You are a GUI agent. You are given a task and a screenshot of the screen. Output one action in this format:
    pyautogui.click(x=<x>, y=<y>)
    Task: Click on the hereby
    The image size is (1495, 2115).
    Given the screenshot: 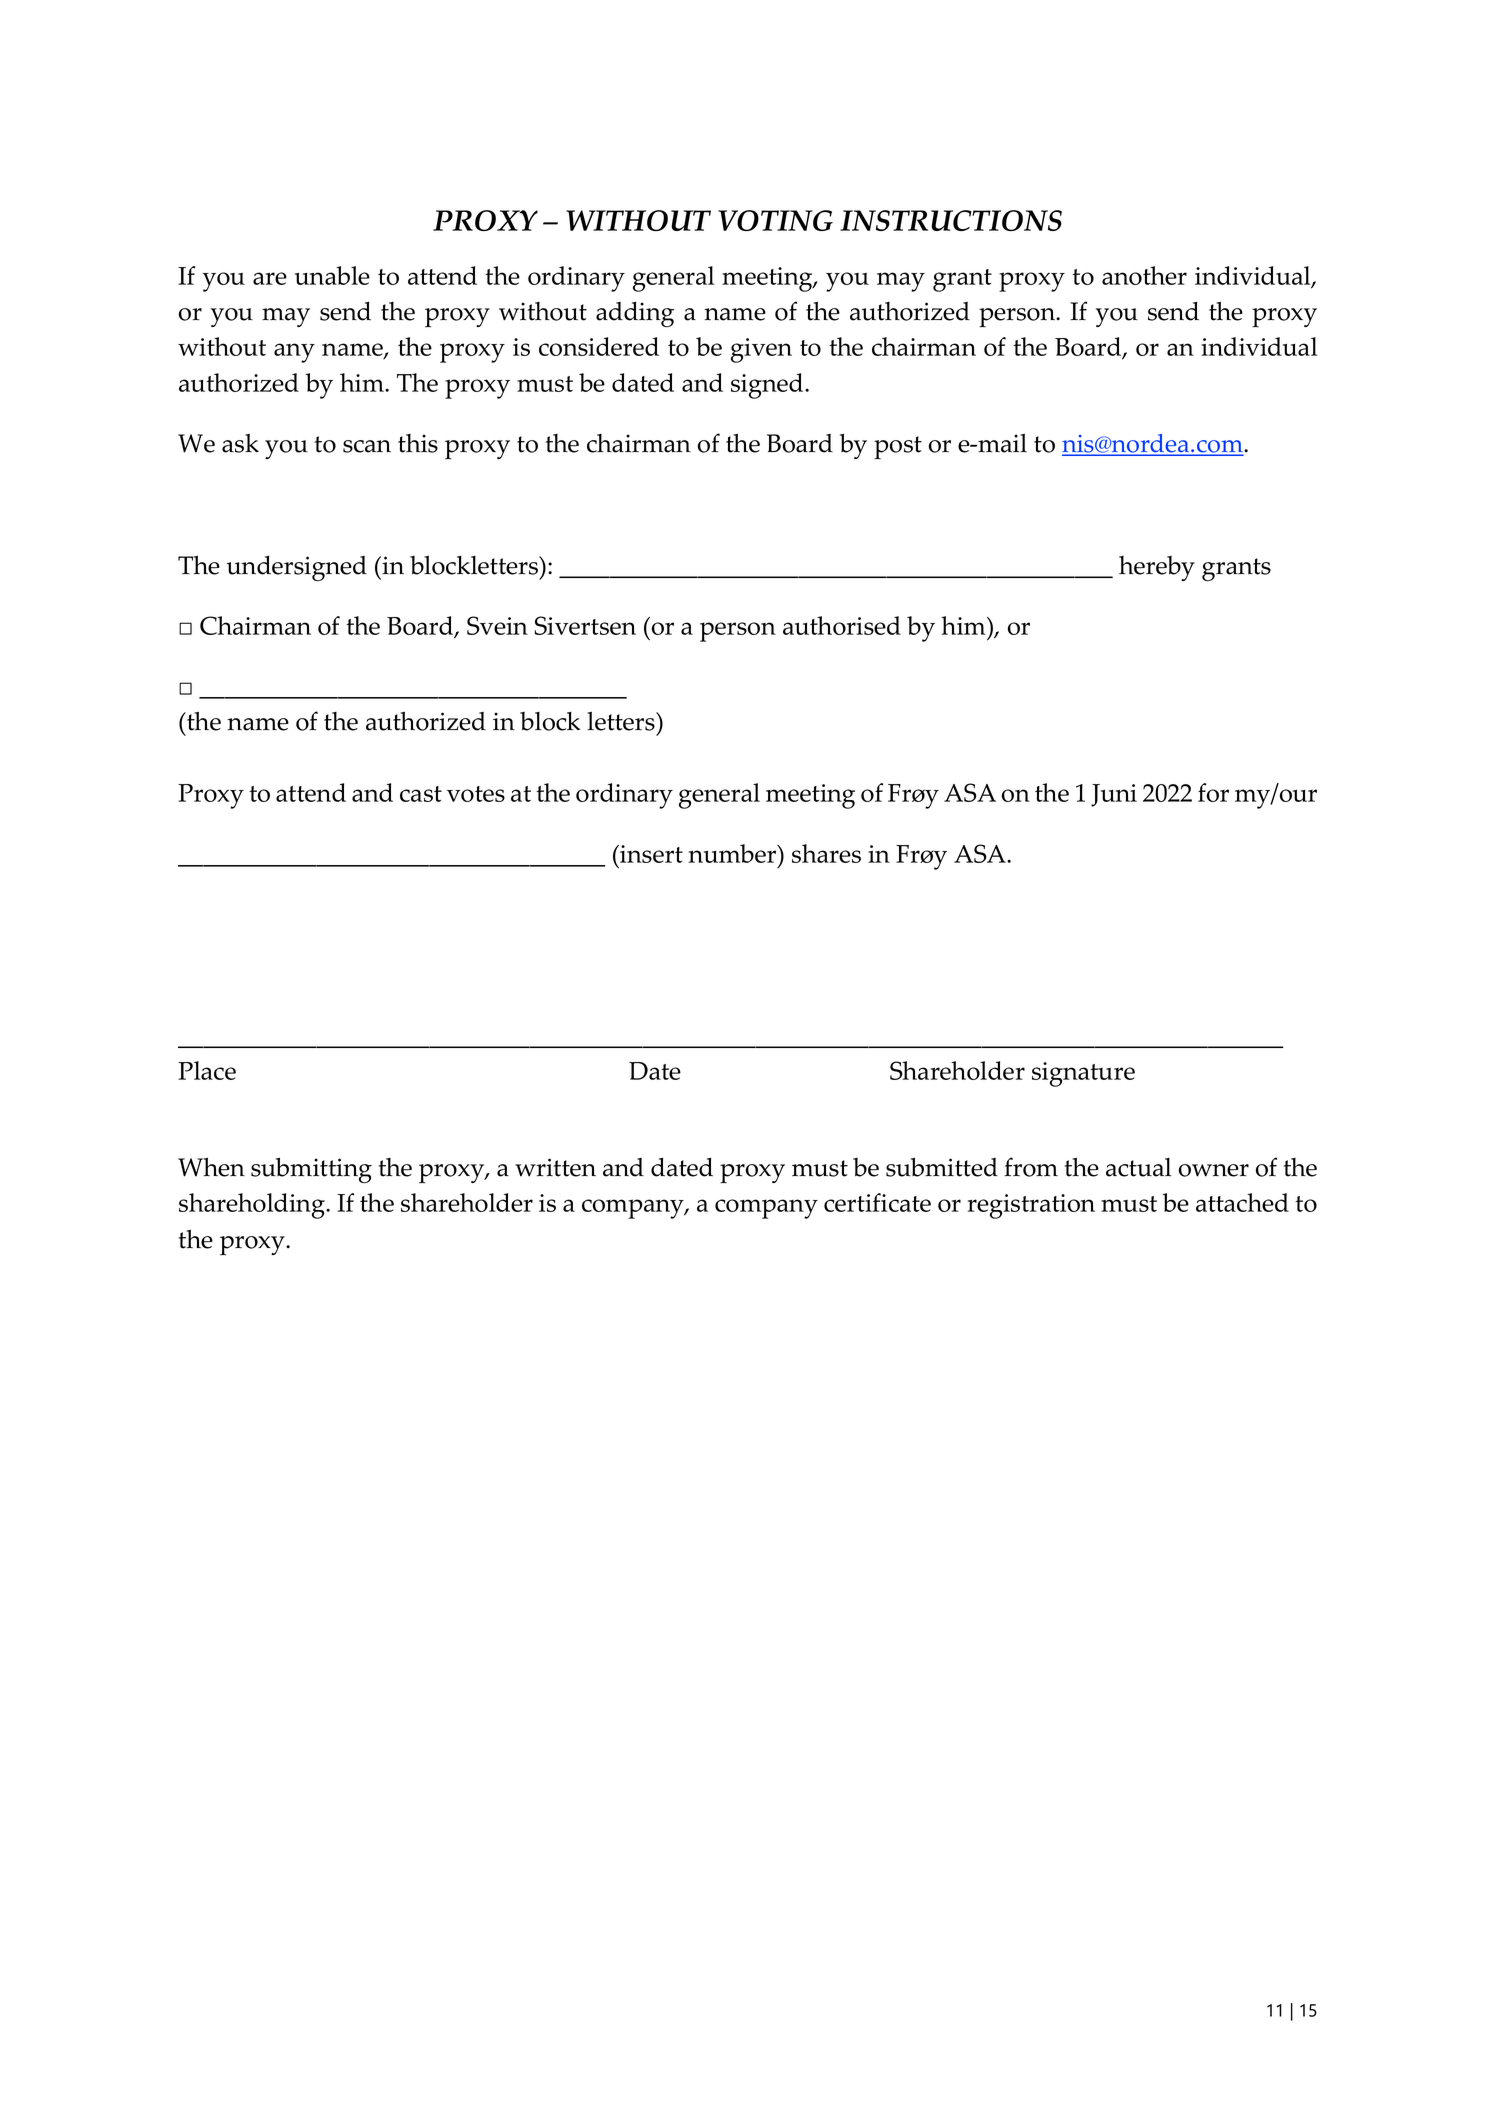 What is the action you would take?
    pyautogui.click(x=1157, y=568)
